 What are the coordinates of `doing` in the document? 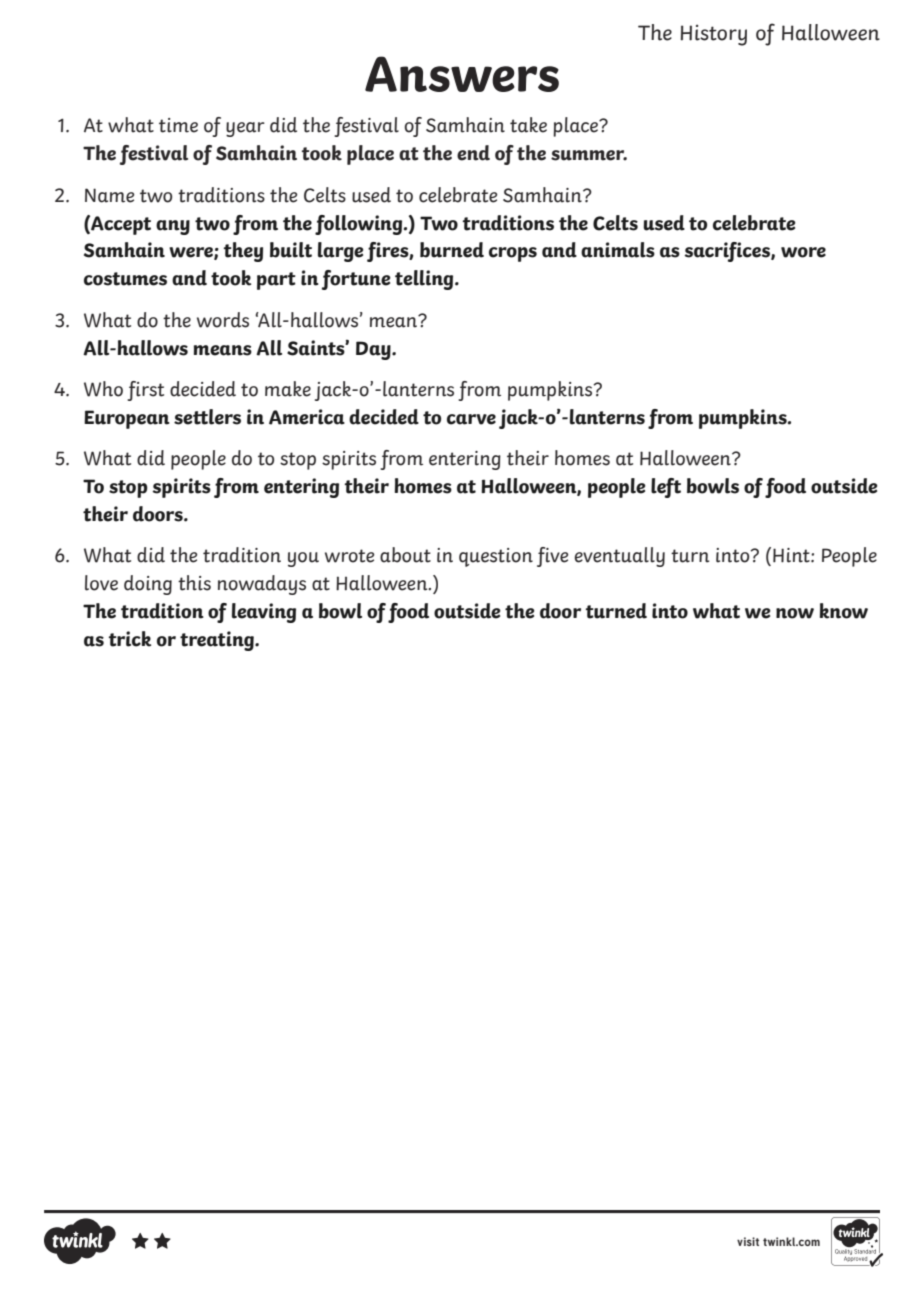 It's located at (148, 585).
